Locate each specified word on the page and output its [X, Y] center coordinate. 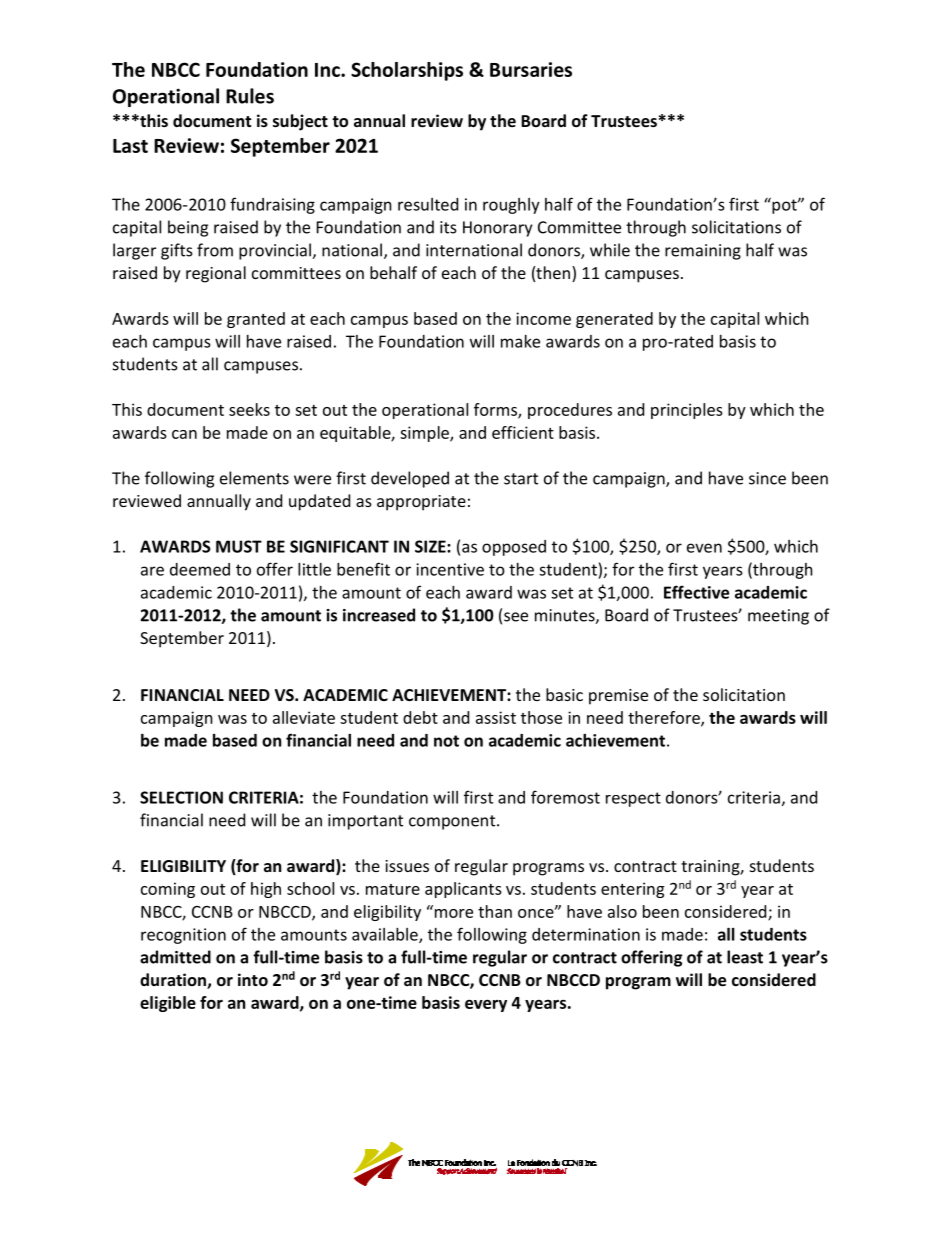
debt [420, 717]
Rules [250, 96]
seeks [249, 409]
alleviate [304, 717]
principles [687, 411]
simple [425, 434]
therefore [665, 718]
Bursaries [531, 69]
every [486, 1005]
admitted [175, 957]
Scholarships [407, 71]
